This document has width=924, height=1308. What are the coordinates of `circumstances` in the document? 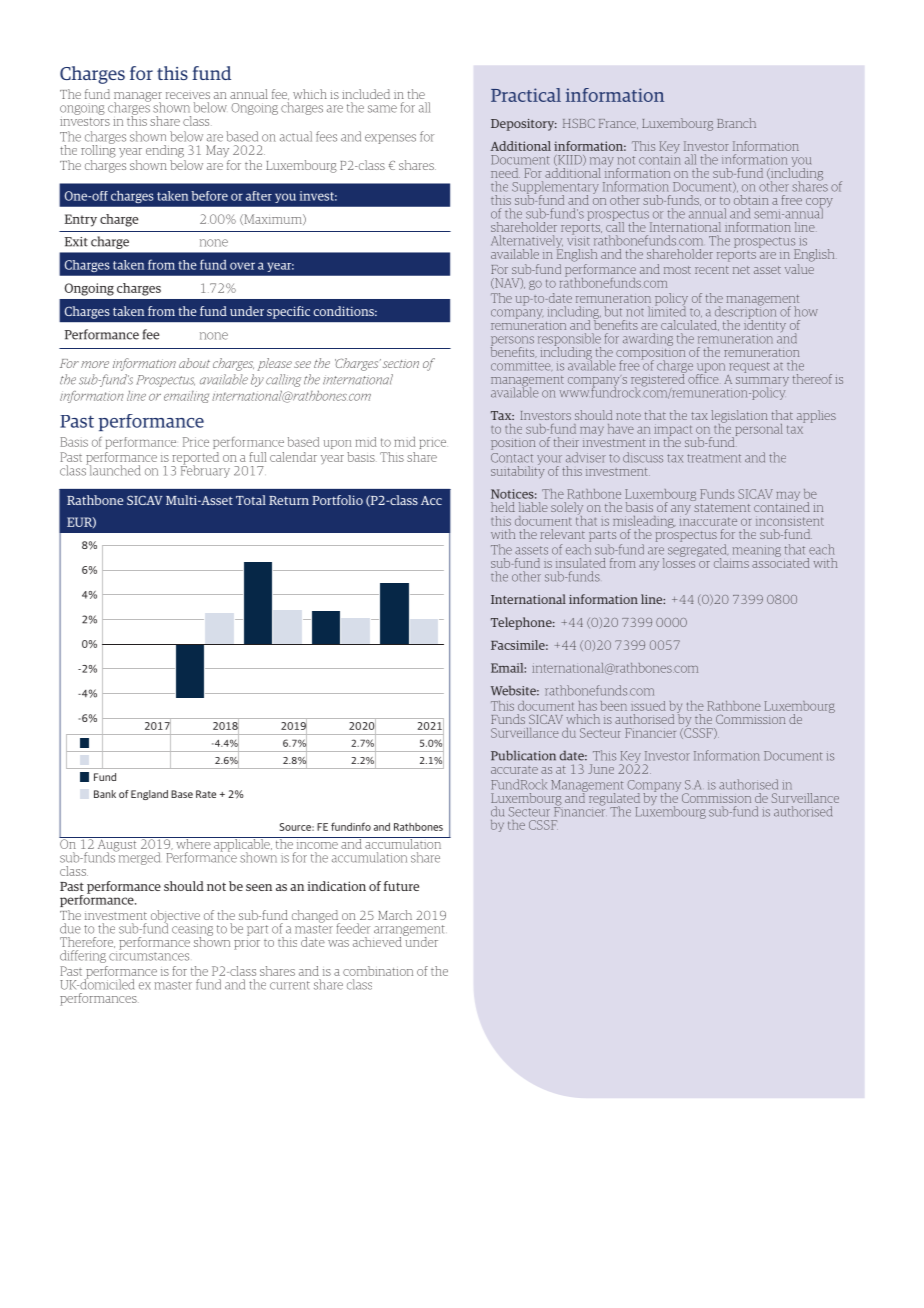 It's located at (149, 955).
